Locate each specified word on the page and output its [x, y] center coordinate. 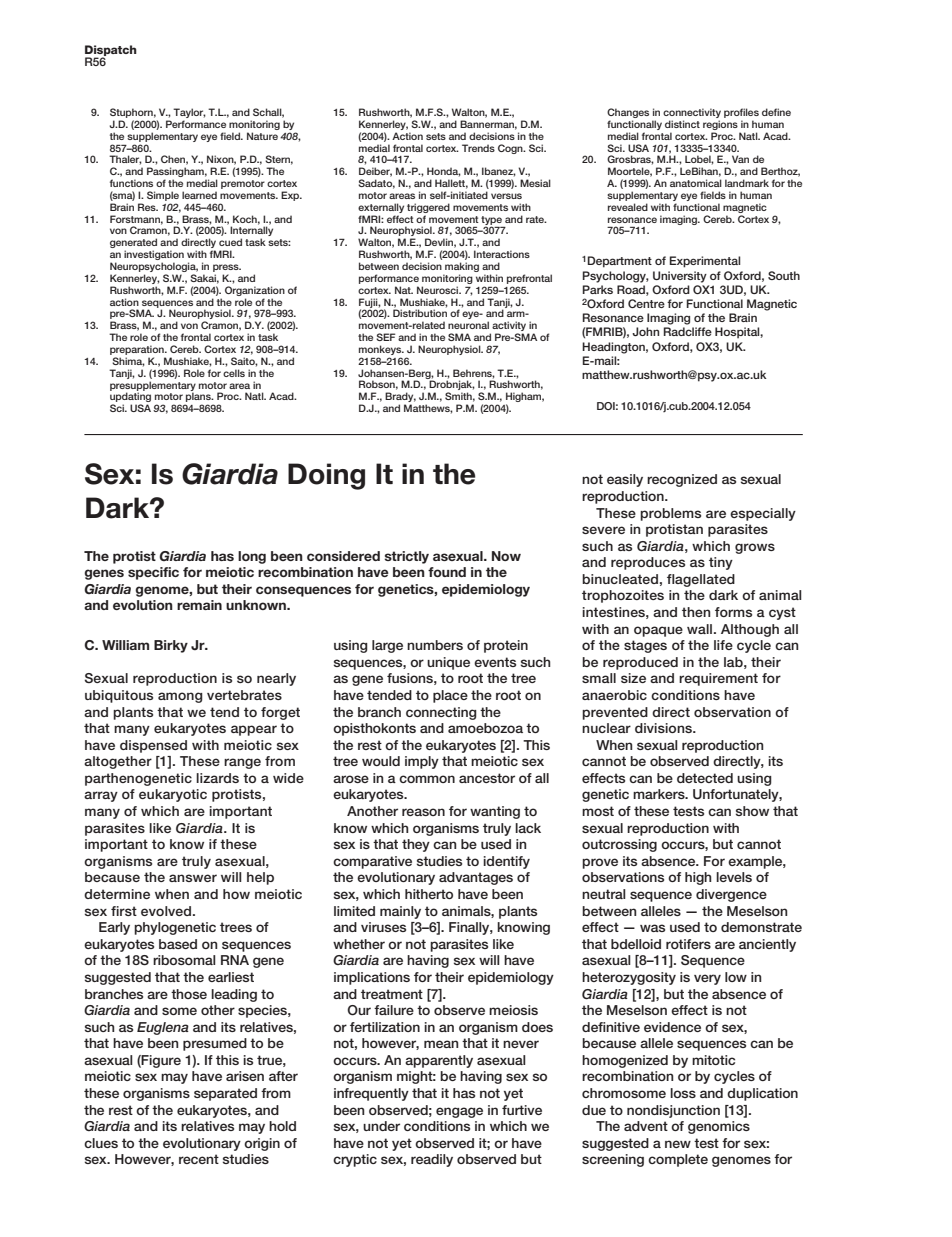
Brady [400, 398]
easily [625, 480]
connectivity [692, 114]
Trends [478, 148]
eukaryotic [173, 795]
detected [705, 778]
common [427, 779]
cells [234, 373]
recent [199, 1159]
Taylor [189, 114]
